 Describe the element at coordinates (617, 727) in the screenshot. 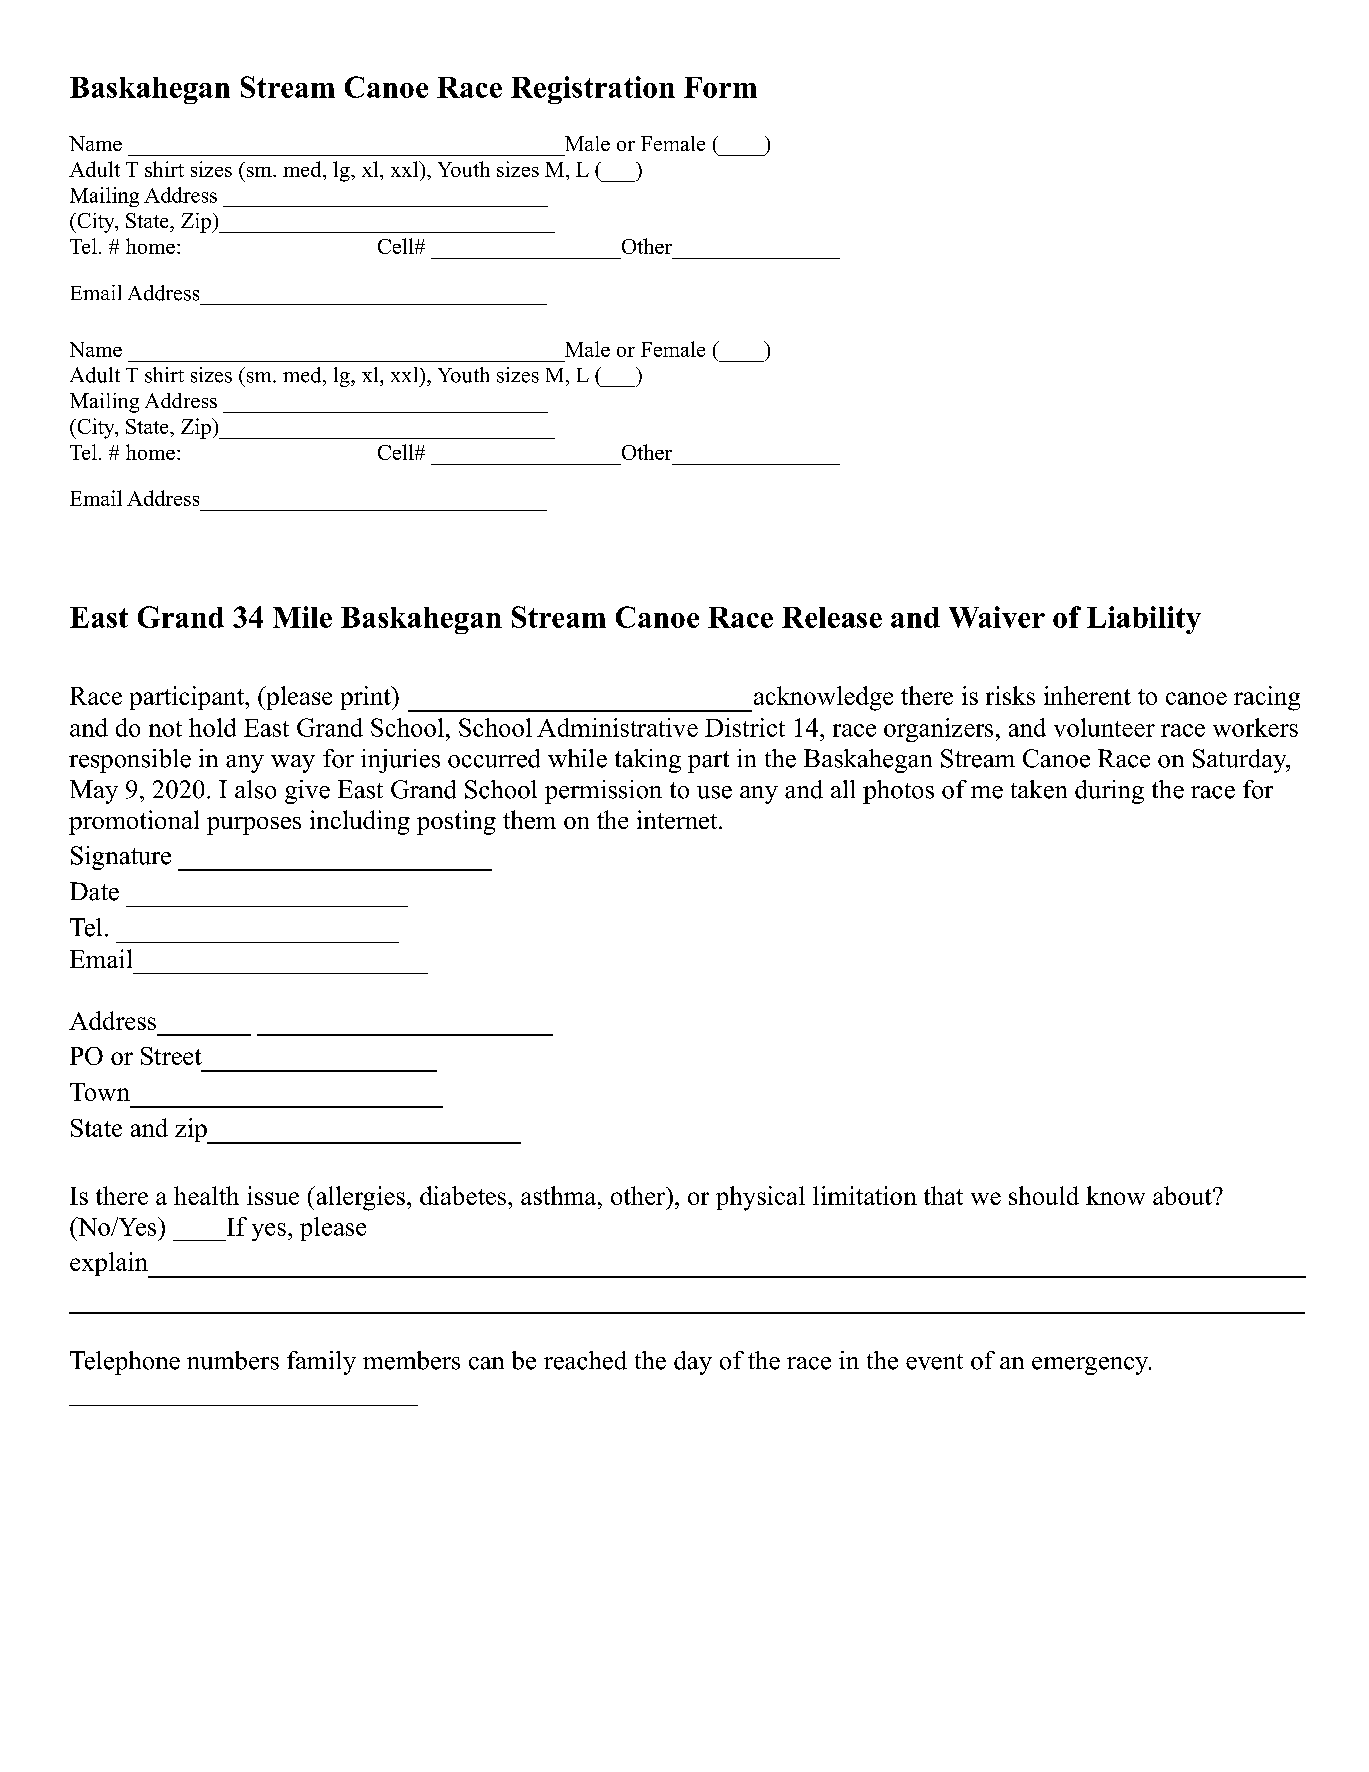

I see `Administrative` at that location.
